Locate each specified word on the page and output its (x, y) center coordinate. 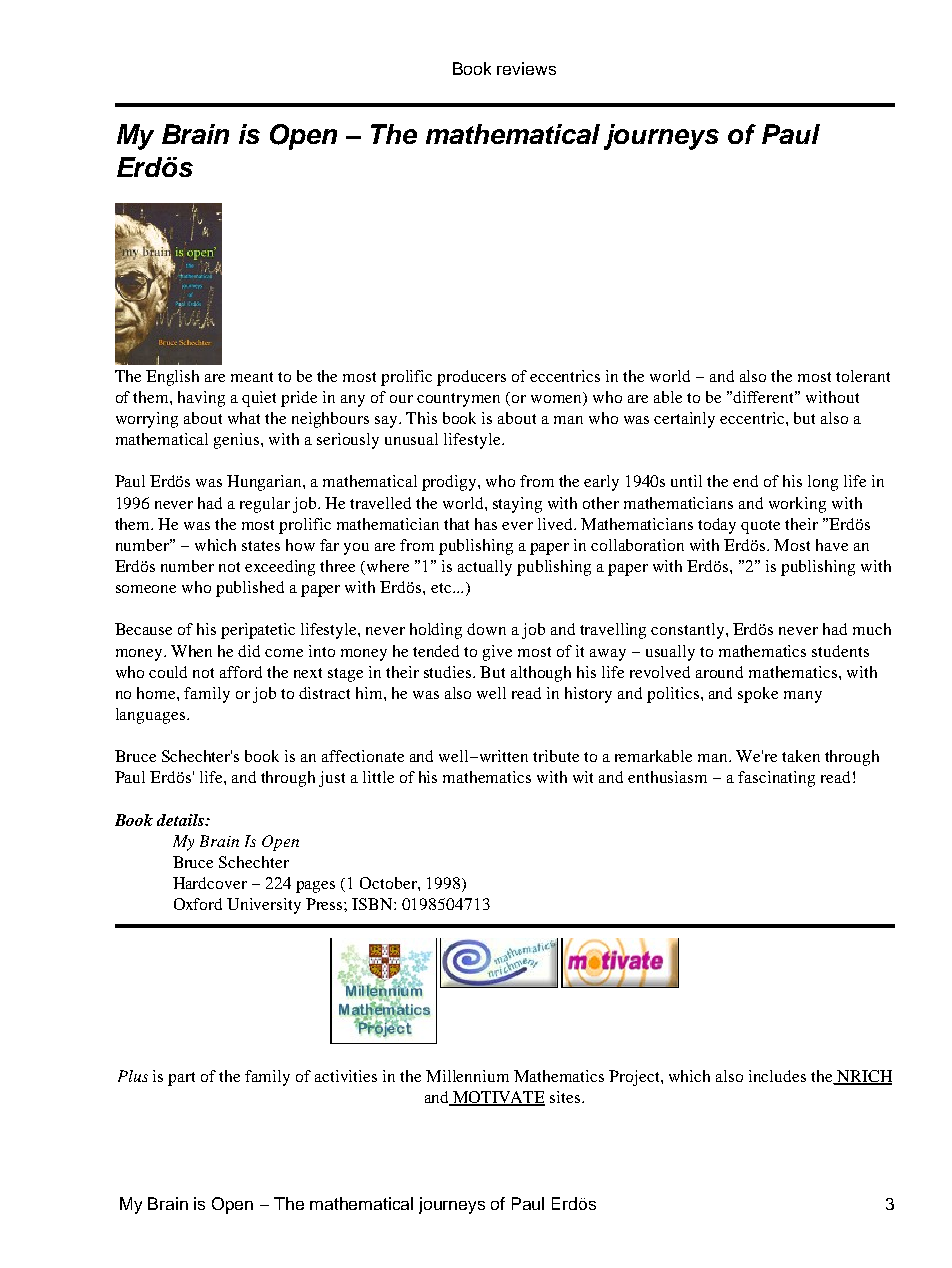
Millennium (467, 1076)
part (181, 1079)
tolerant (863, 376)
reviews (526, 68)
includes (777, 1076)
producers (471, 378)
